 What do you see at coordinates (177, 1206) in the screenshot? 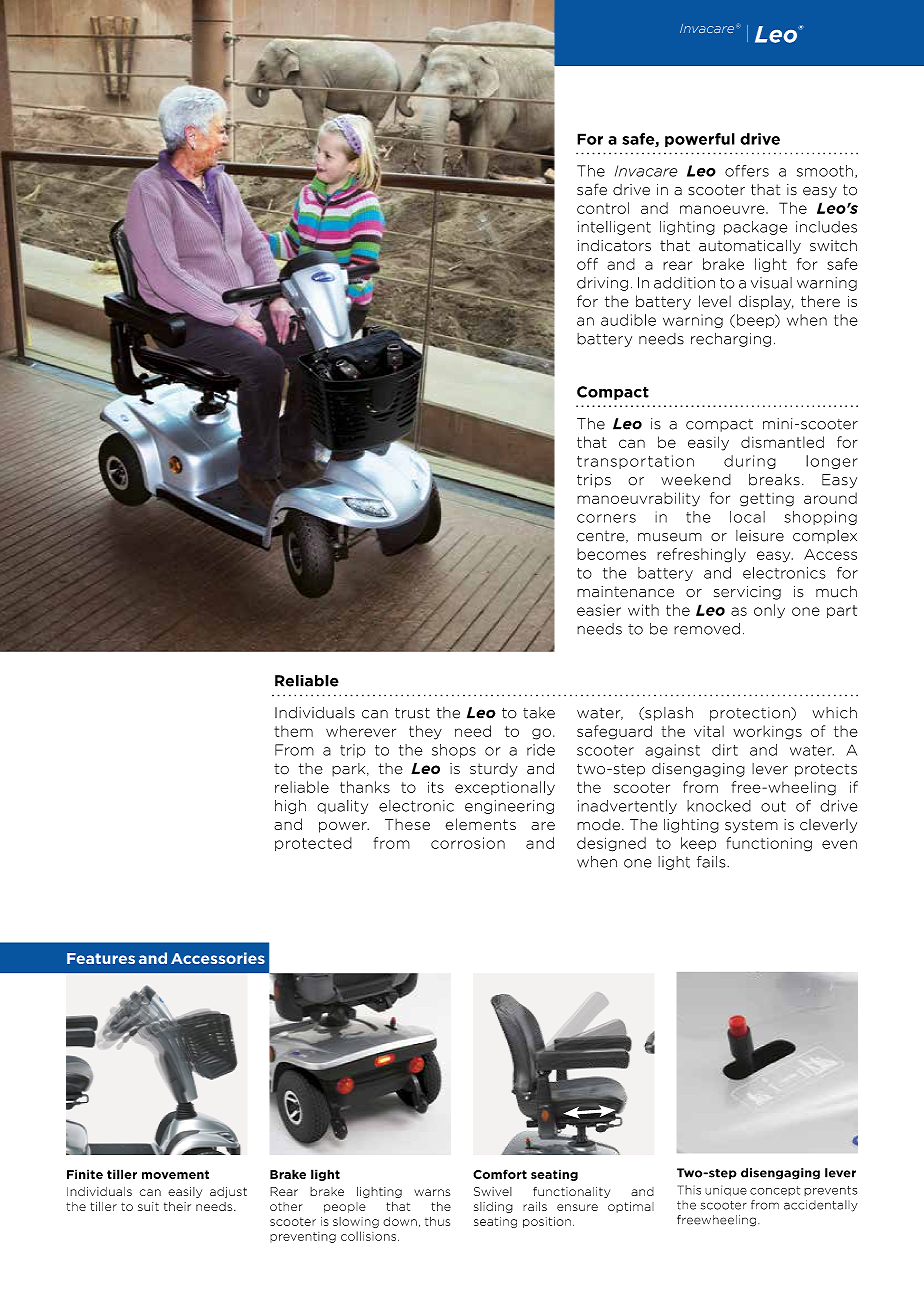
I see `their` at bounding box center [177, 1206].
